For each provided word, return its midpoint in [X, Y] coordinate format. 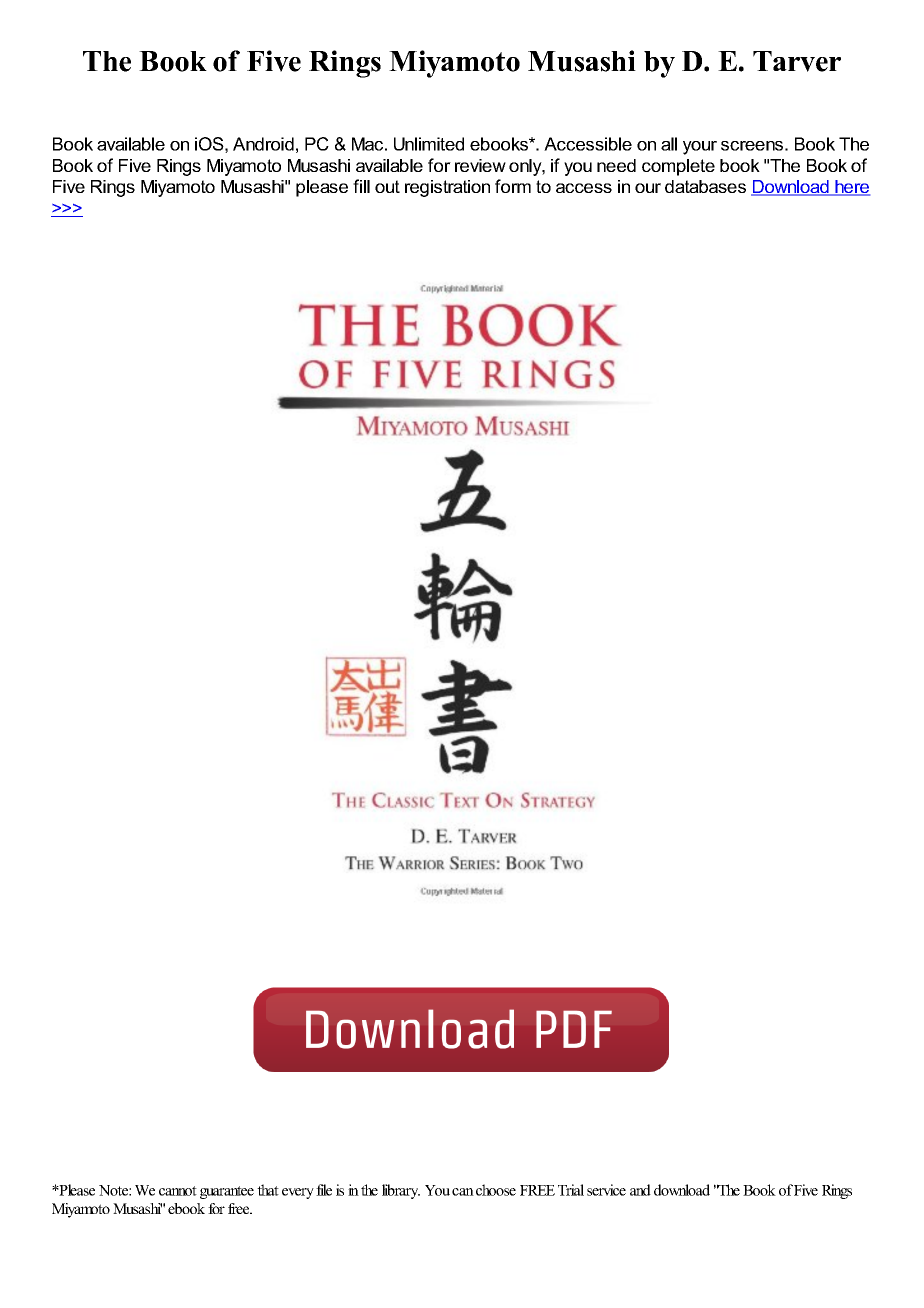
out [387, 186]
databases [705, 186]
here [851, 188]
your [700, 148]
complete [678, 167]
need [616, 165]
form [513, 186]
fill [361, 186]
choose [496, 1190]
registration [447, 188]
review [480, 165]
